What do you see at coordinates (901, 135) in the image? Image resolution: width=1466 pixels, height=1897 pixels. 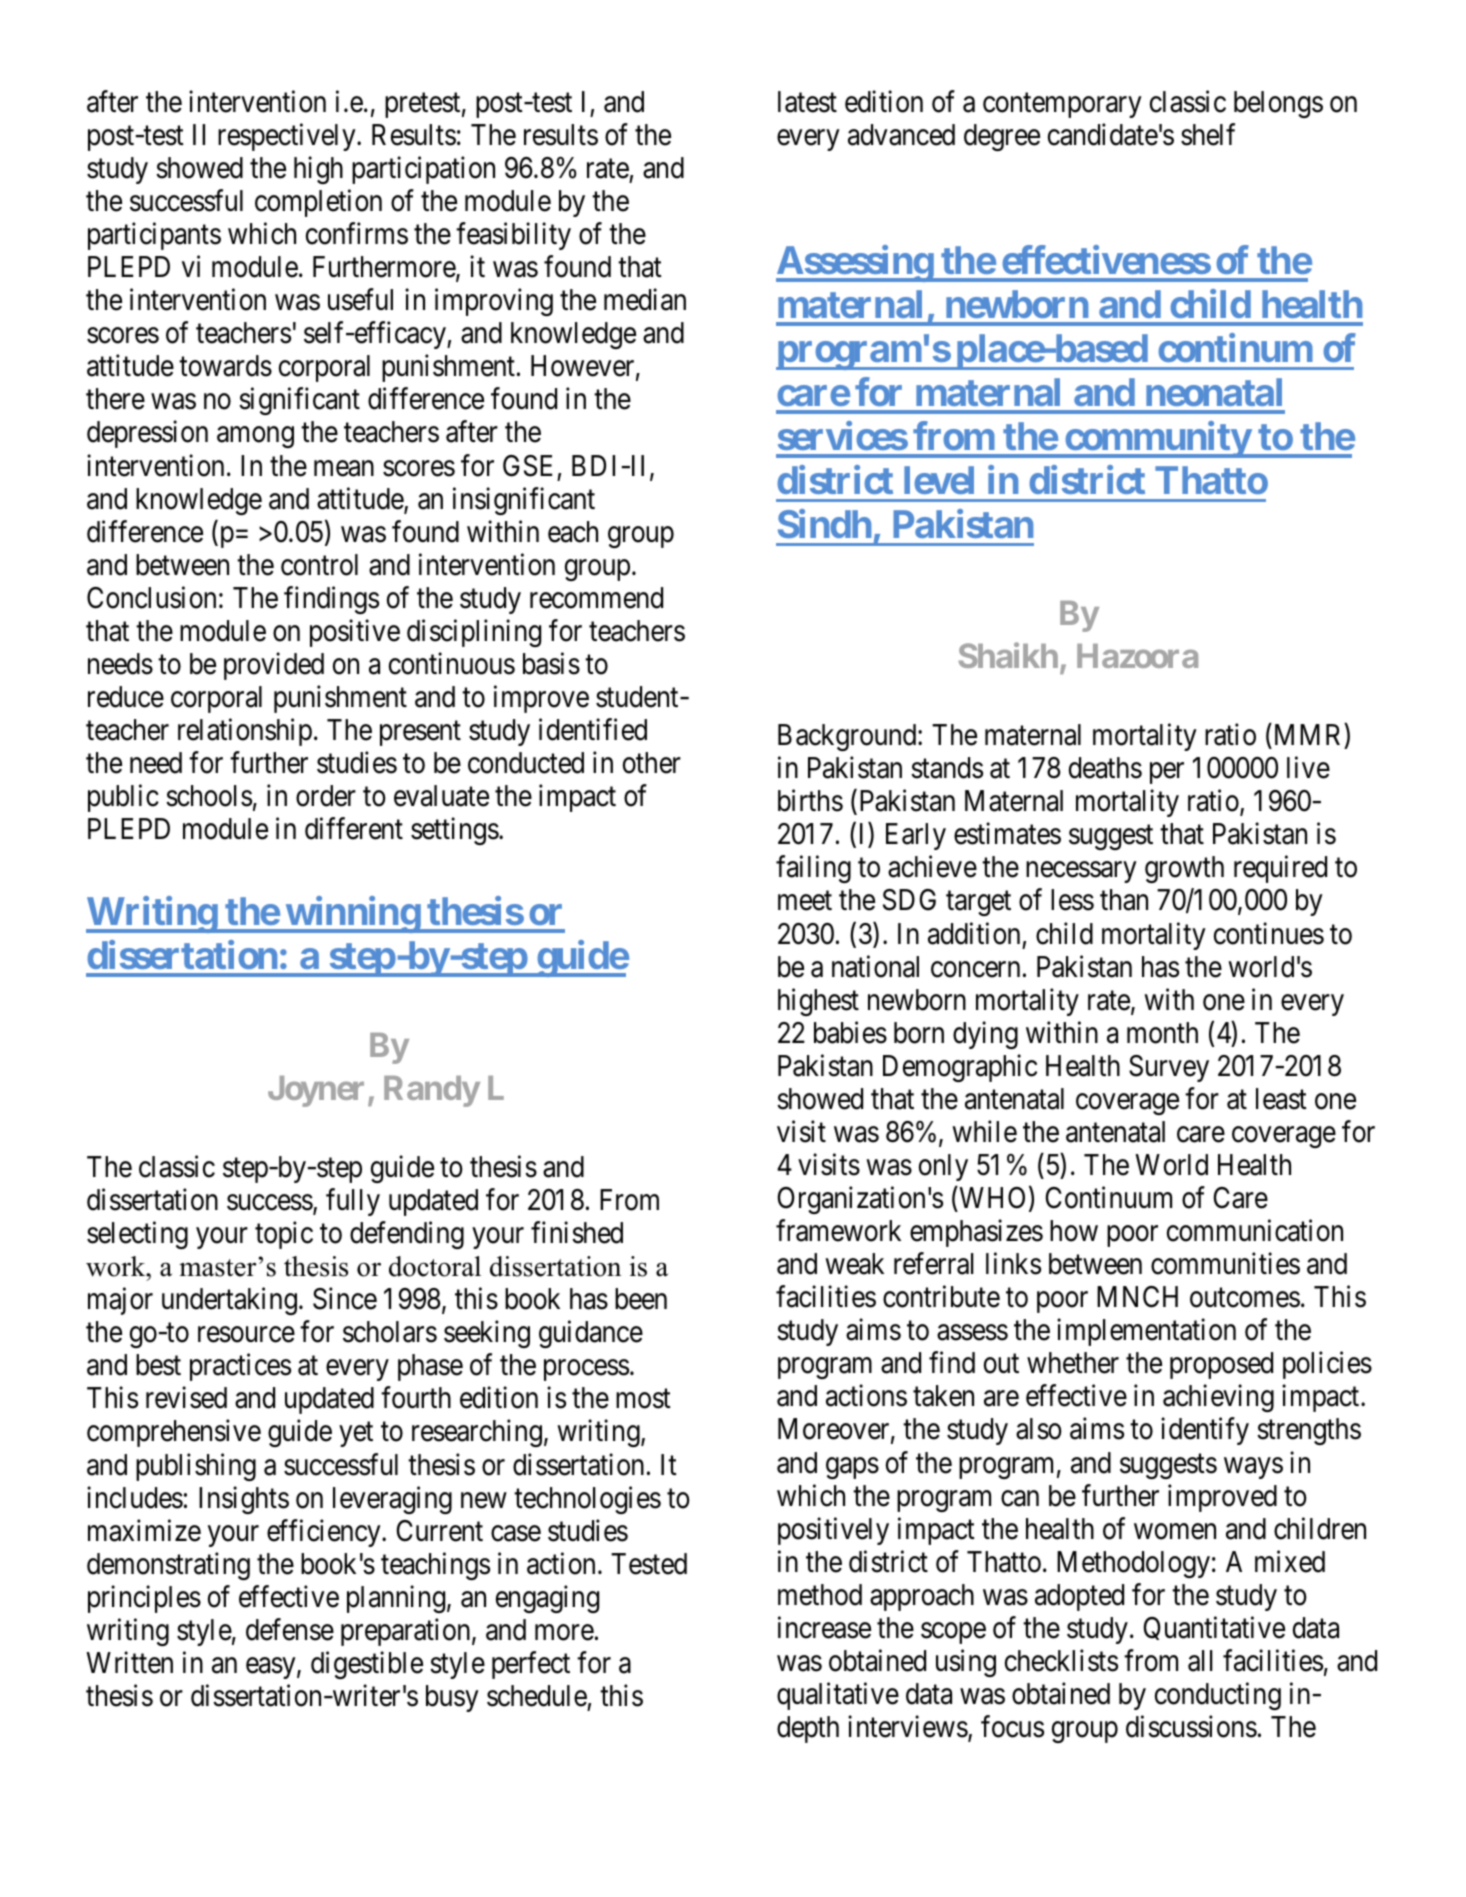 I see `advanced` at bounding box center [901, 135].
